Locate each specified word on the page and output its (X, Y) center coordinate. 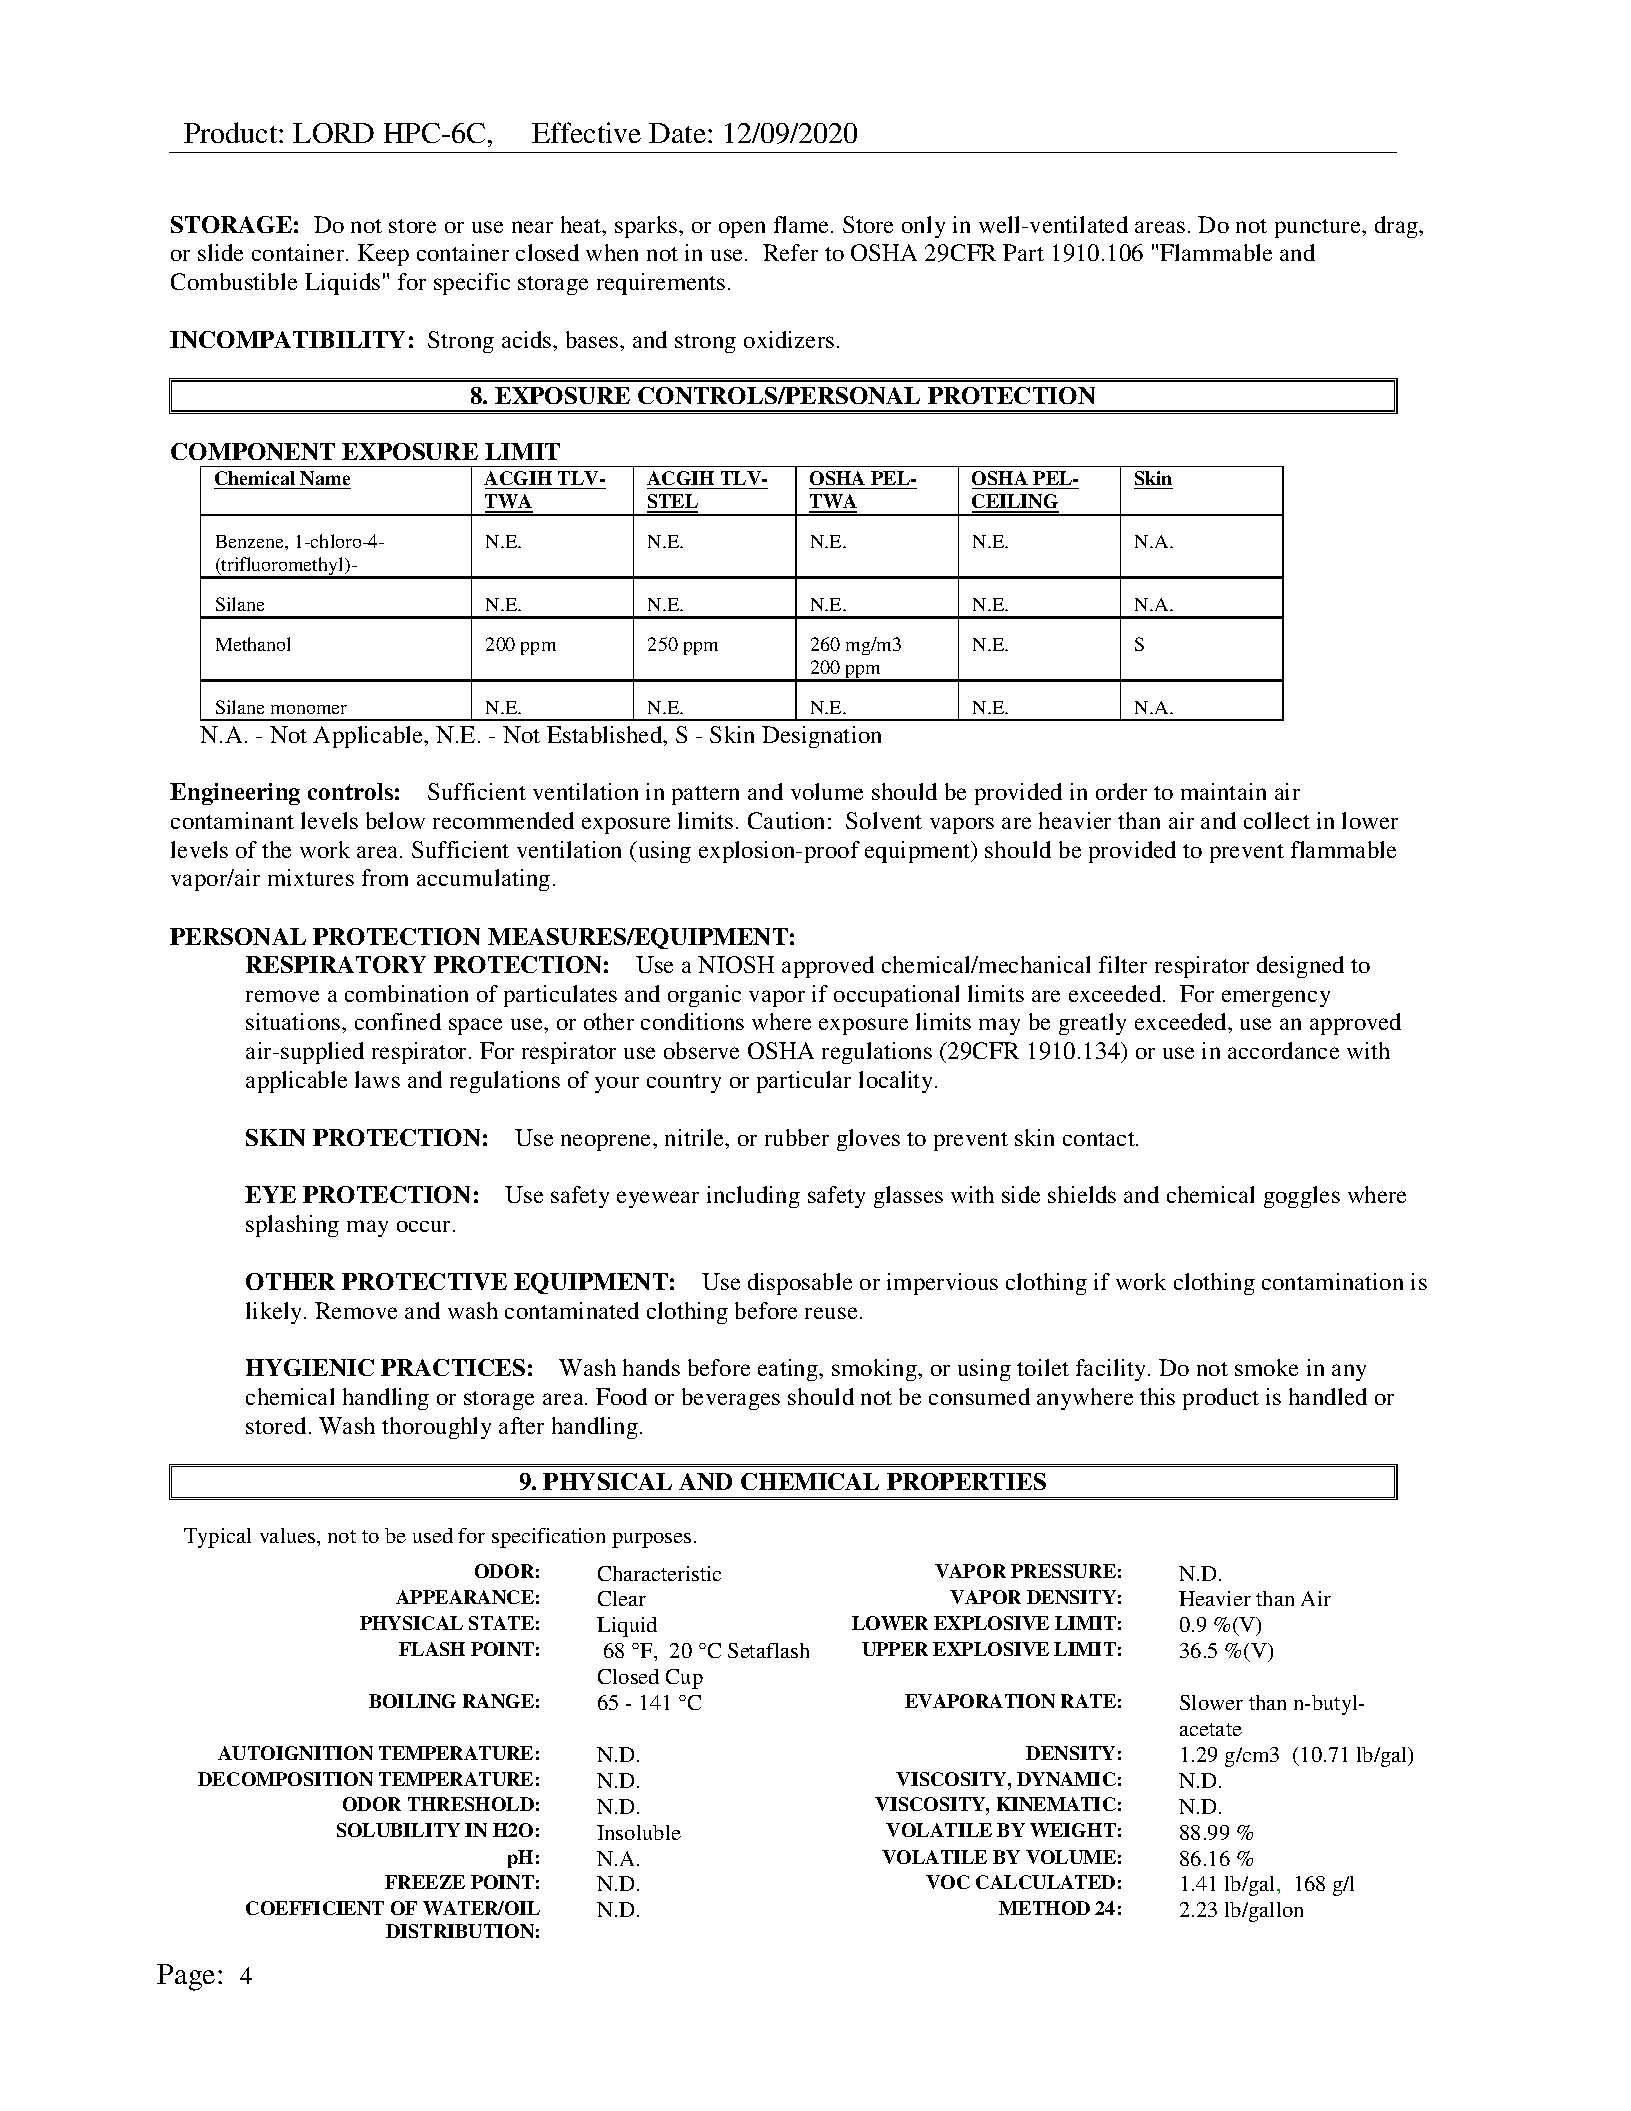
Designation (821, 737)
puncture (1319, 228)
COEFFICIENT (315, 1908)
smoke (1266, 1367)
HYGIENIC (310, 1367)
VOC (948, 1882)
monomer (309, 709)
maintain (1223, 791)
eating (789, 1370)
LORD (333, 133)
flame (803, 224)
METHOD (1044, 1908)
